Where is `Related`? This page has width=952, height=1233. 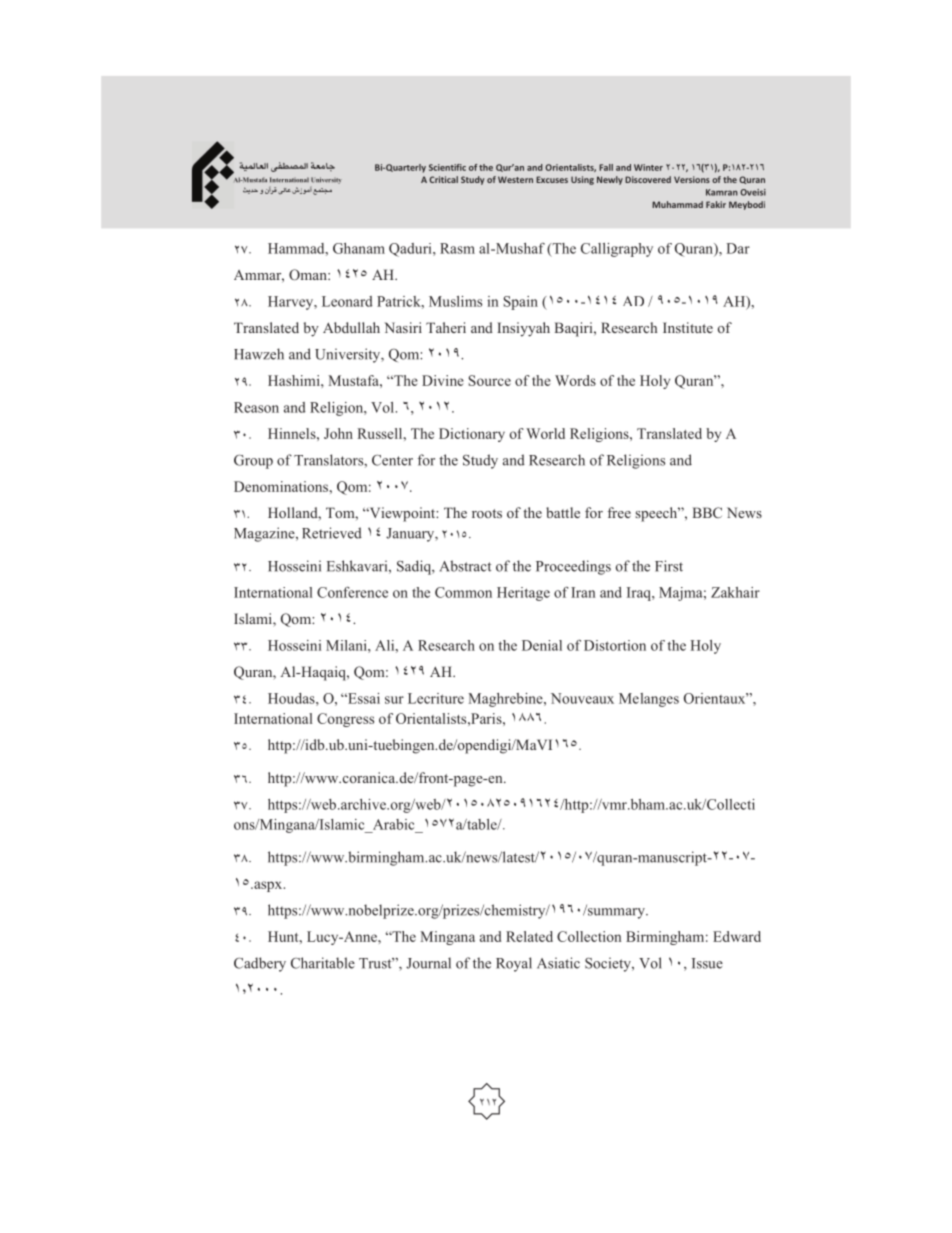
Related is located at coordinates (529, 936).
